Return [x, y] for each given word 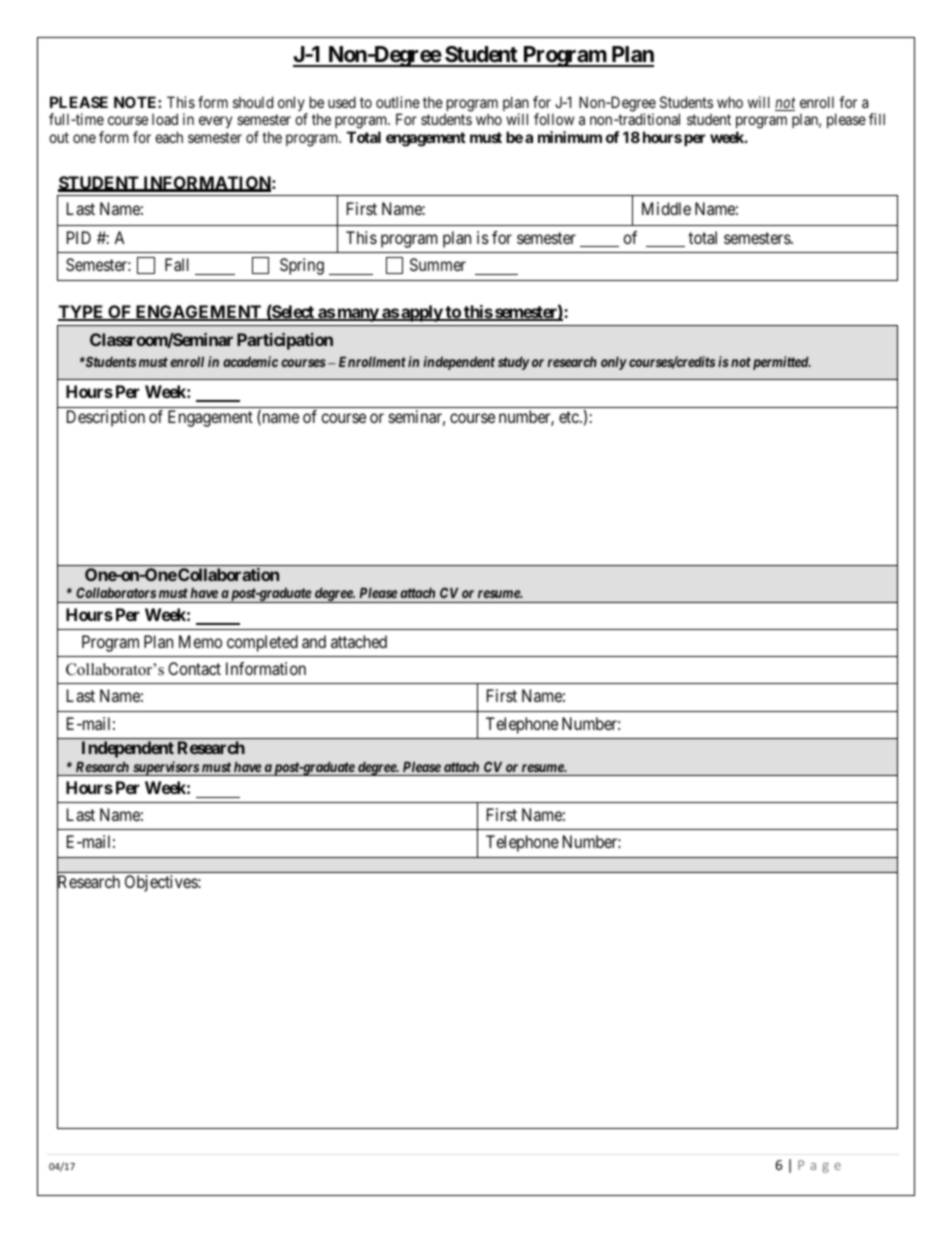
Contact [194, 668]
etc [570, 417]
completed [262, 643]
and [314, 641]
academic [250, 361]
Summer [438, 264]
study [514, 363]
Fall [177, 264]
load [165, 119]
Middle [666, 208]
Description [106, 418]
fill [877, 119]
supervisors [165, 768]
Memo [200, 641]
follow [554, 119]
